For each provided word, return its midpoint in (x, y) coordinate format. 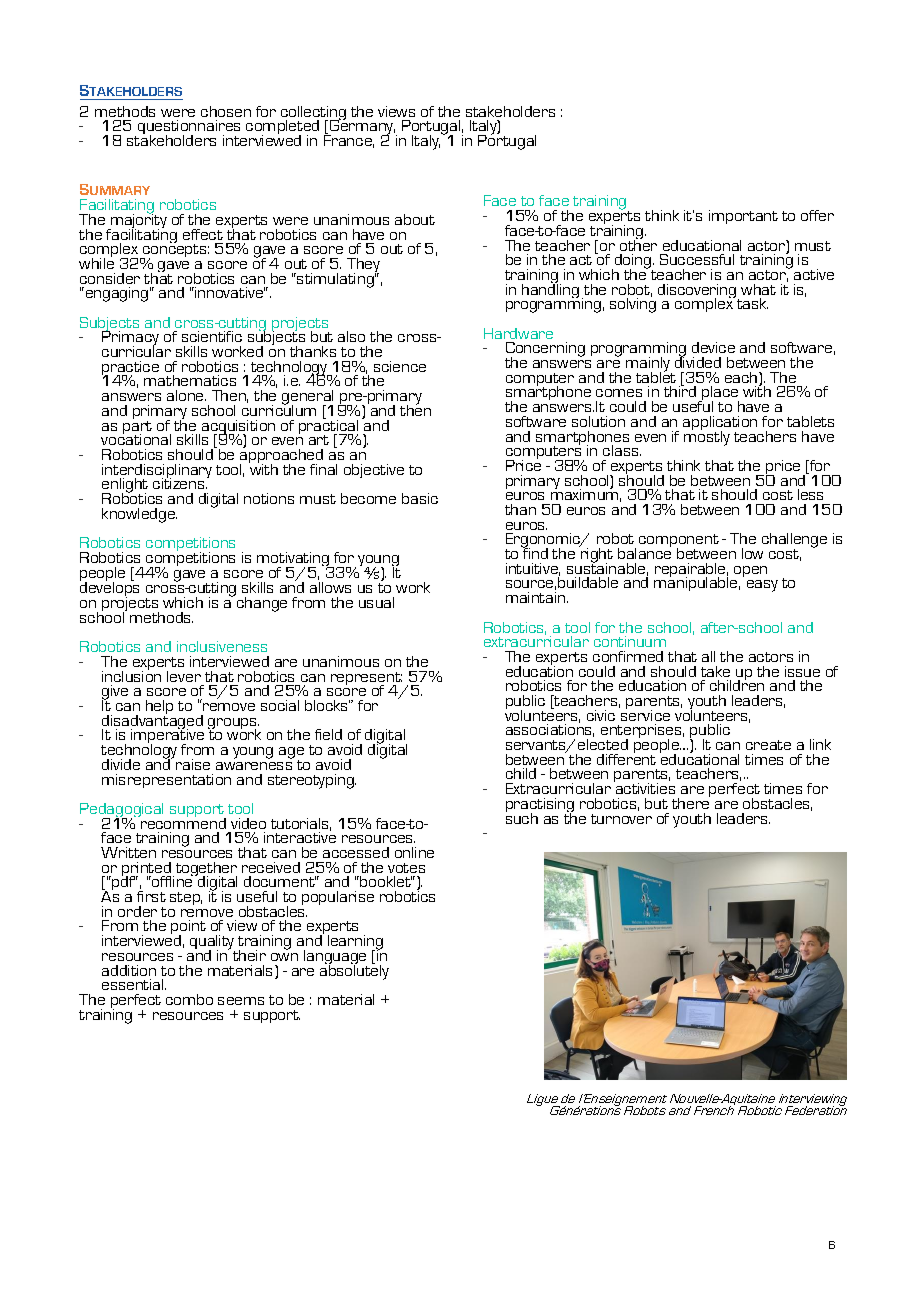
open (750, 571)
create (768, 745)
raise (193, 764)
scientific (212, 336)
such (522, 817)
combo (189, 999)
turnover (621, 819)
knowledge (139, 515)
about (415, 219)
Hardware (518, 333)
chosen (226, 111)
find (534, 552)
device (713, 347)
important (743, 217)
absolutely (354, 971)
